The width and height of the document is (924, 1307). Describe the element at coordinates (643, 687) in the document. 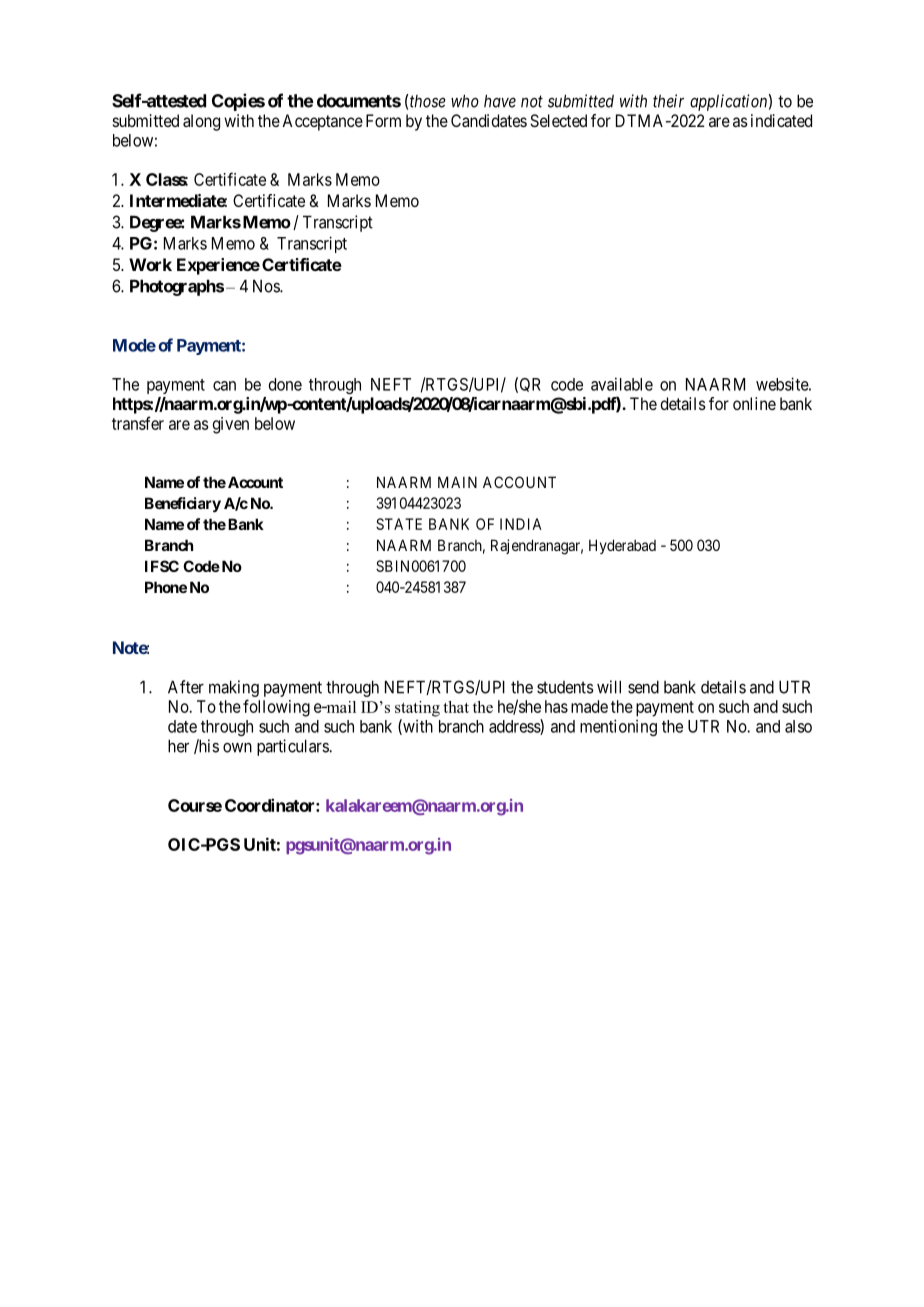

I see `send` at that location.
